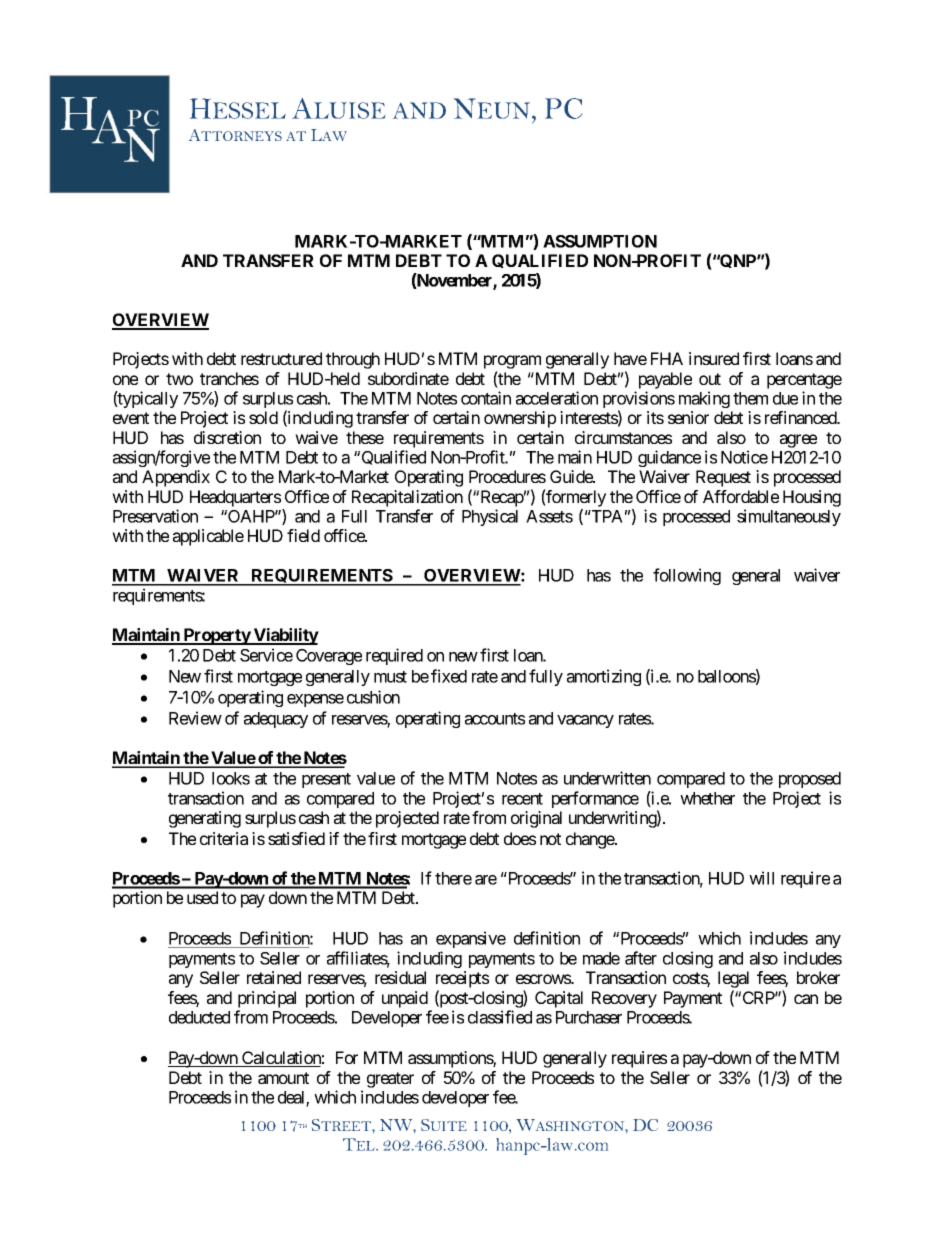 This screenshot has height=1233, width=952. Describe the element at coordinates (486, 398) in the screenshot. I see `contain` at that location.
